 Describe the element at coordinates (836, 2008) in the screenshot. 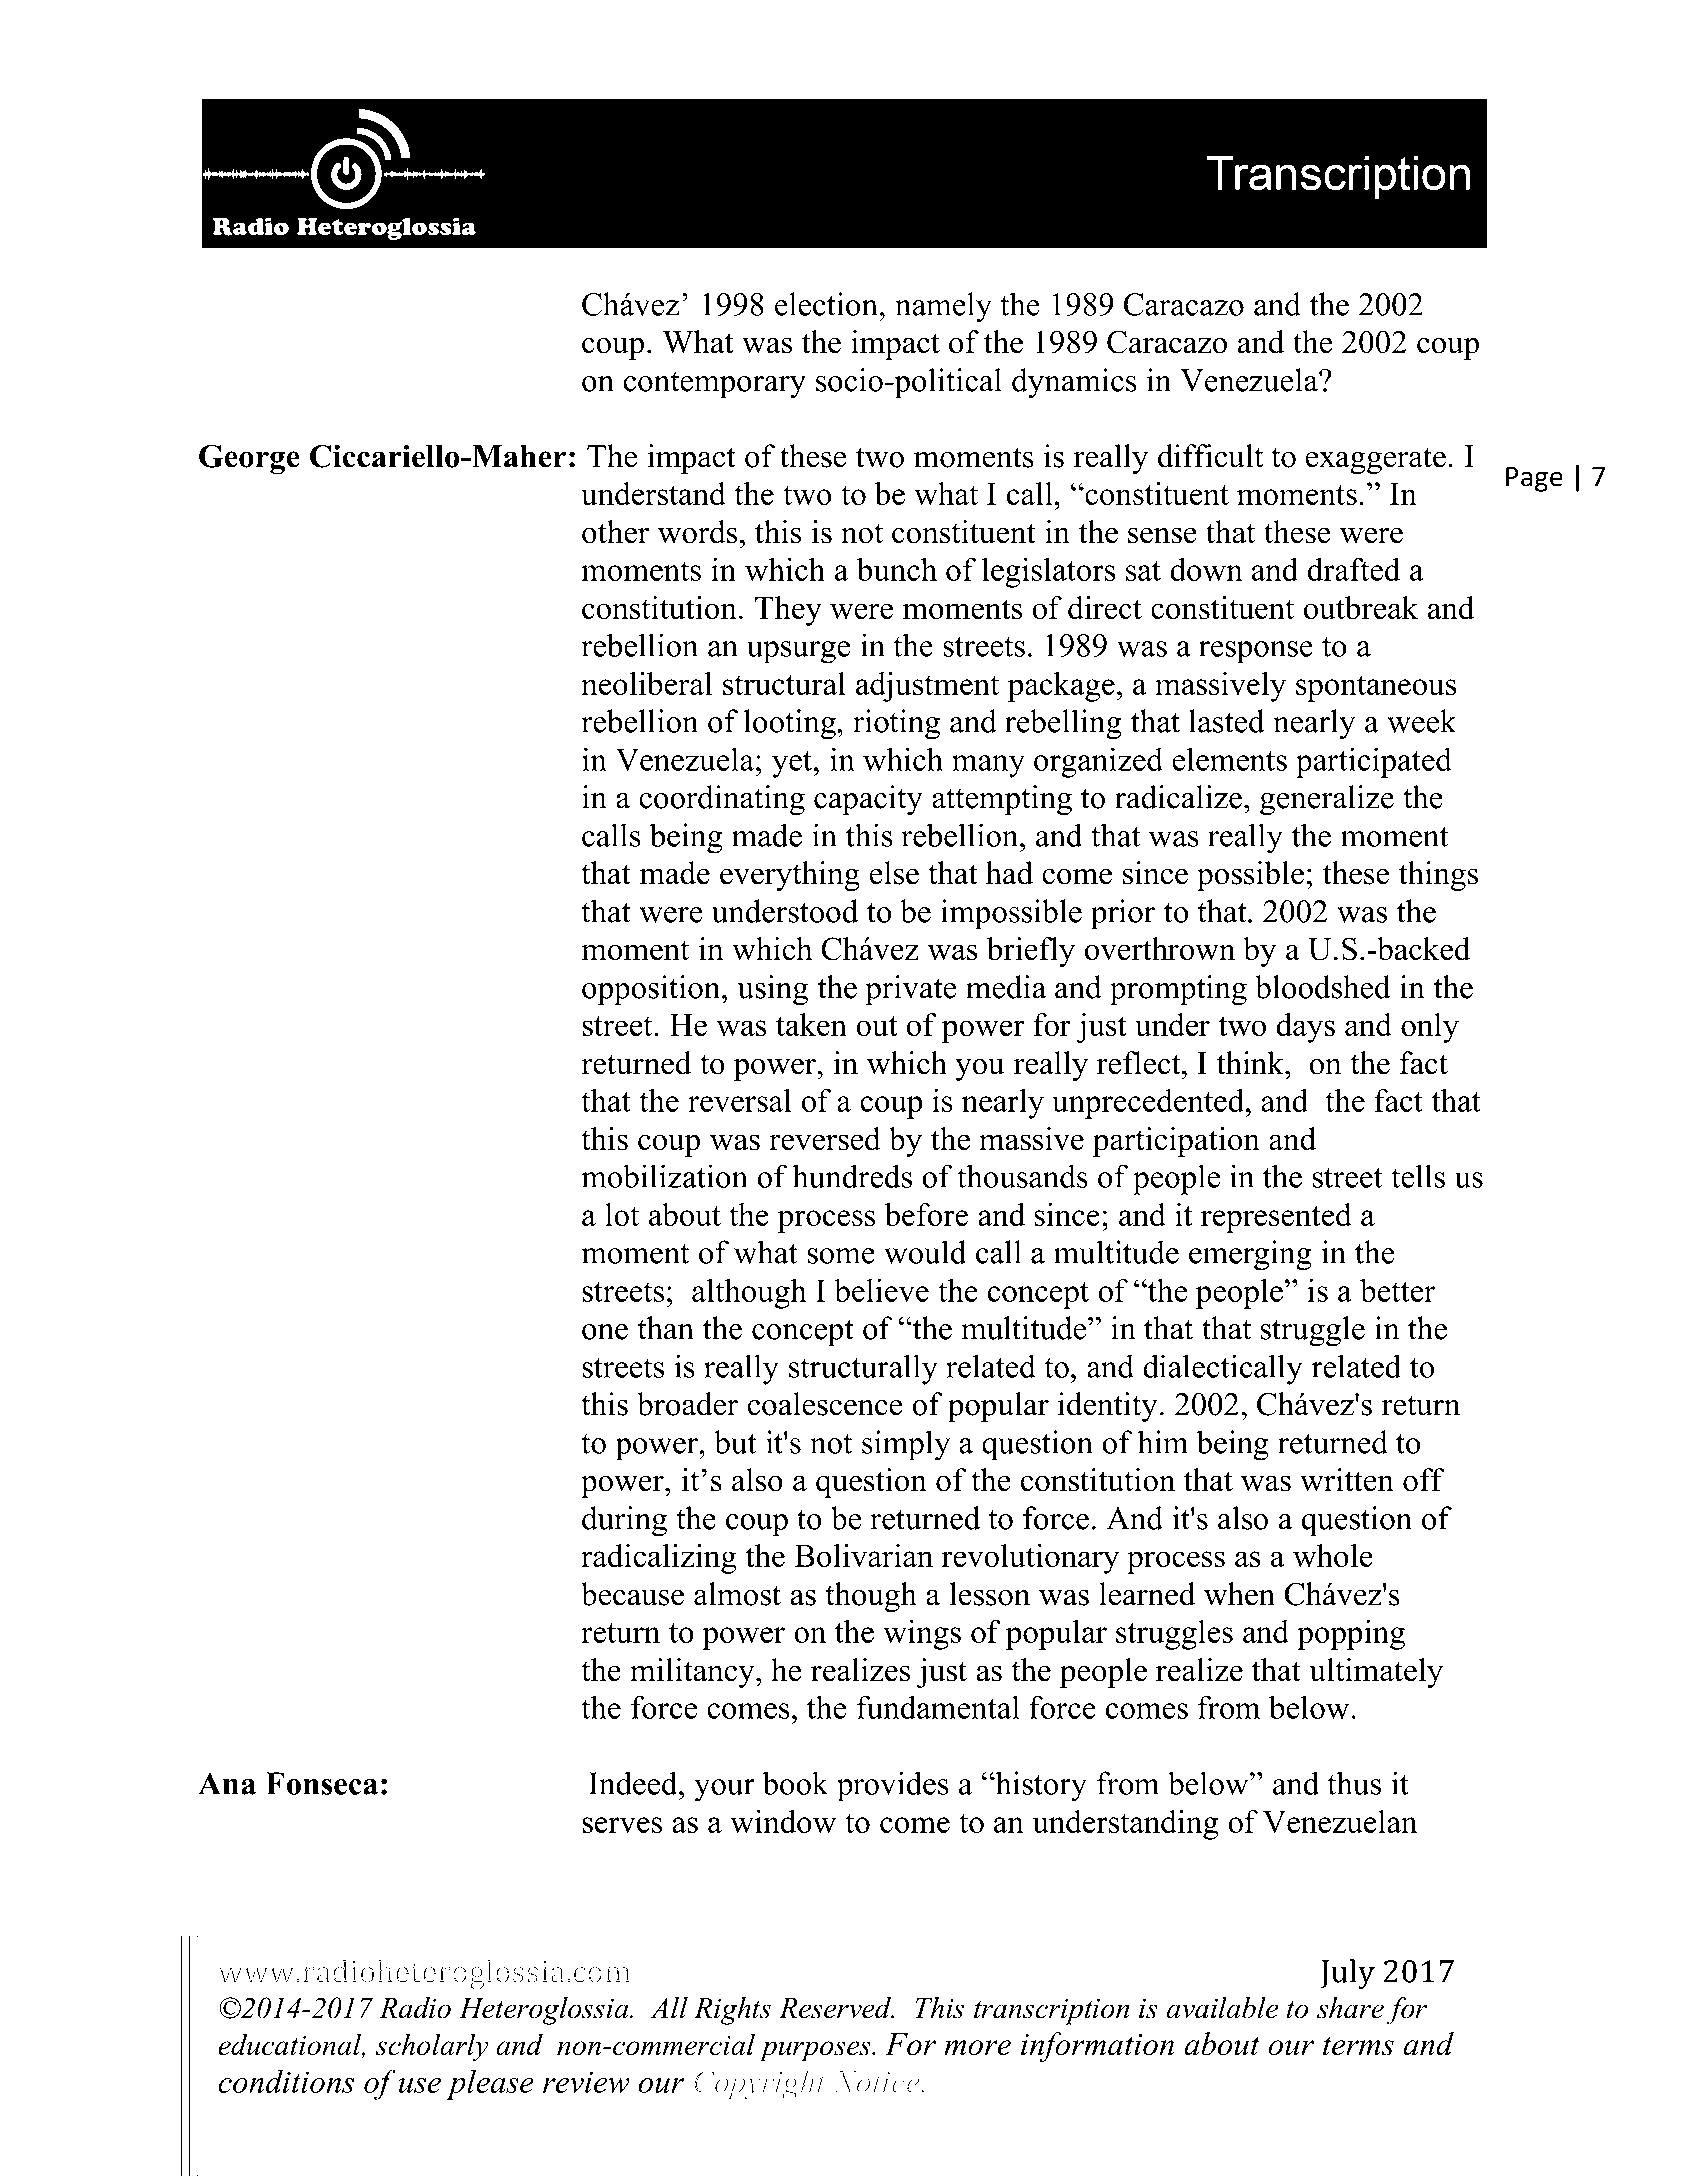

I see `Reserved` at that location.
